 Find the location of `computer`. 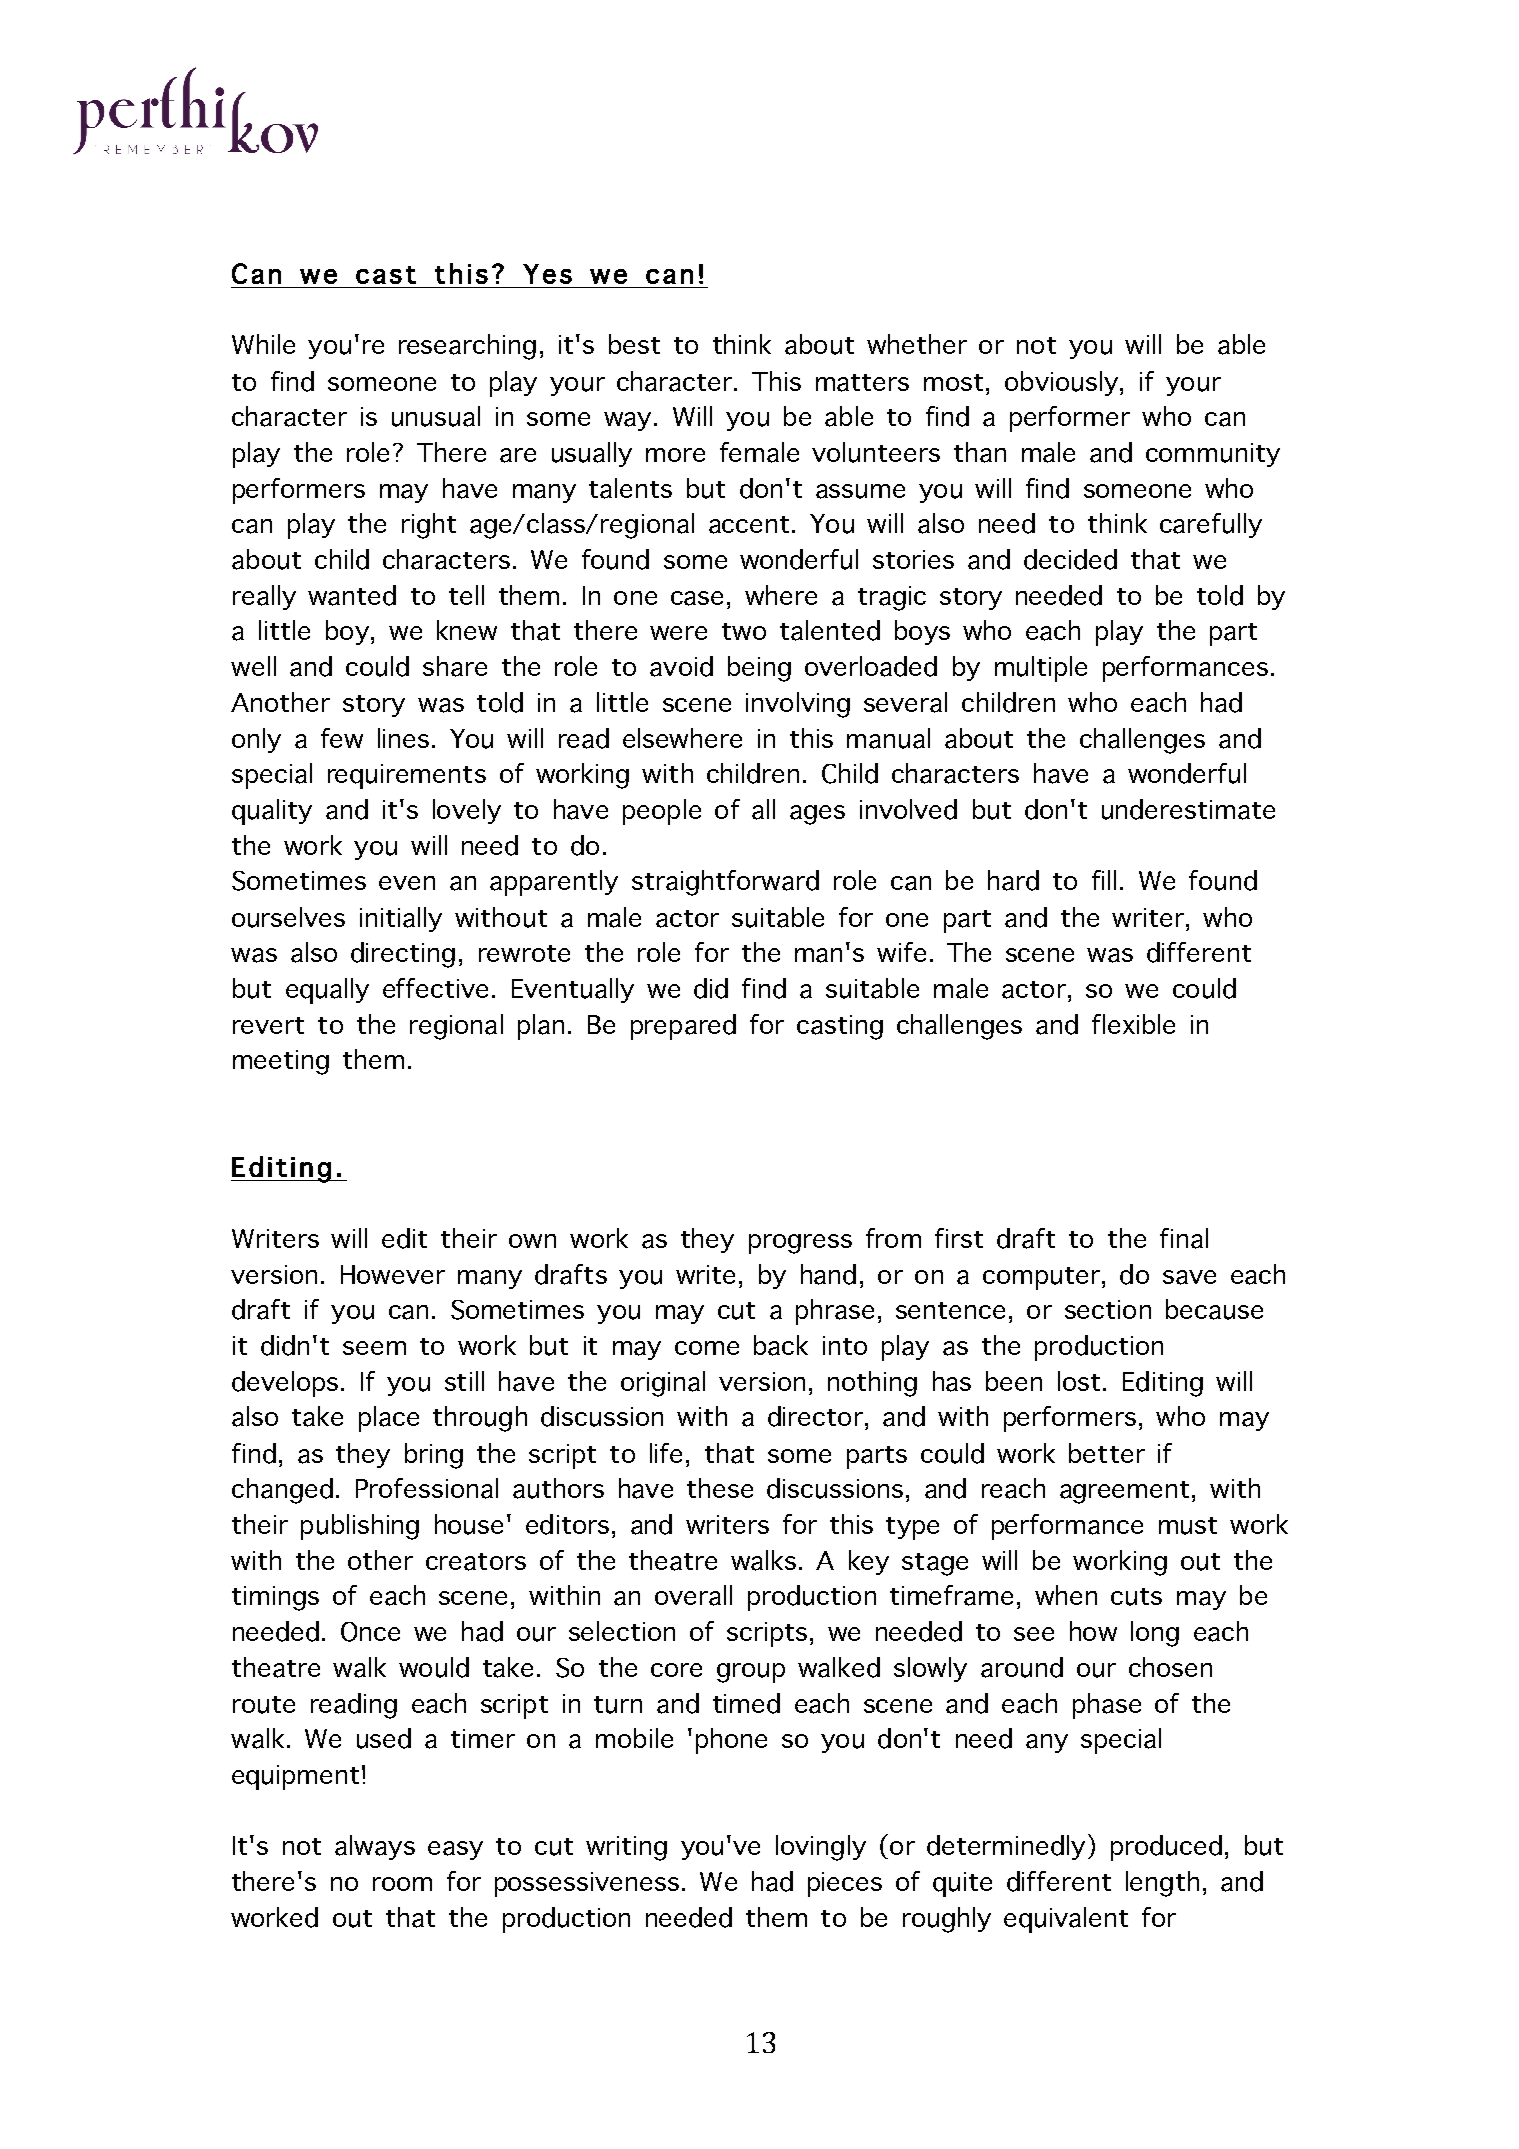

computer is located at coordinates (1041, 1278).
